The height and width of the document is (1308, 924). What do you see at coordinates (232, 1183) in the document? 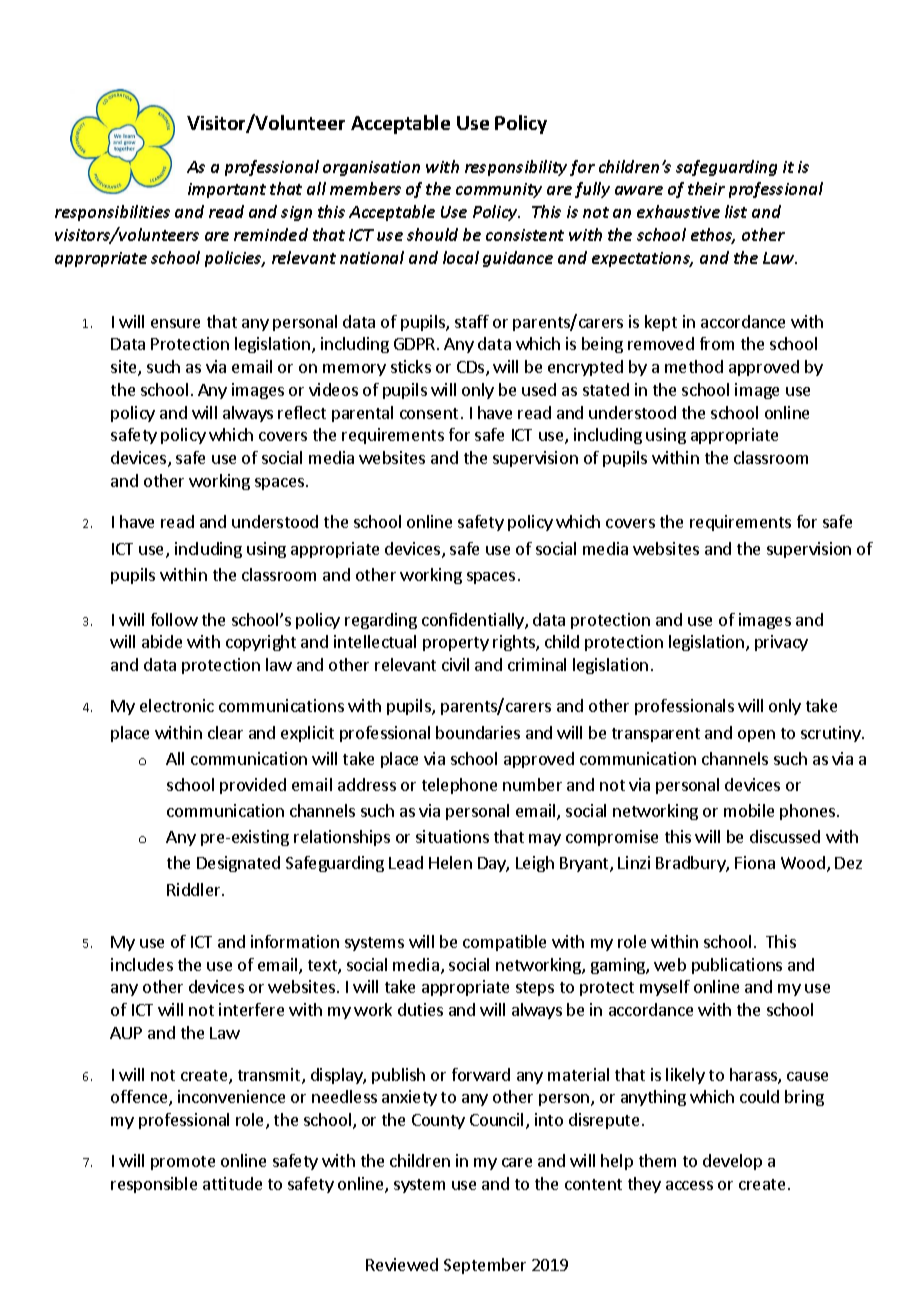
I see `attitude` at bounding box center [232, 1183].
